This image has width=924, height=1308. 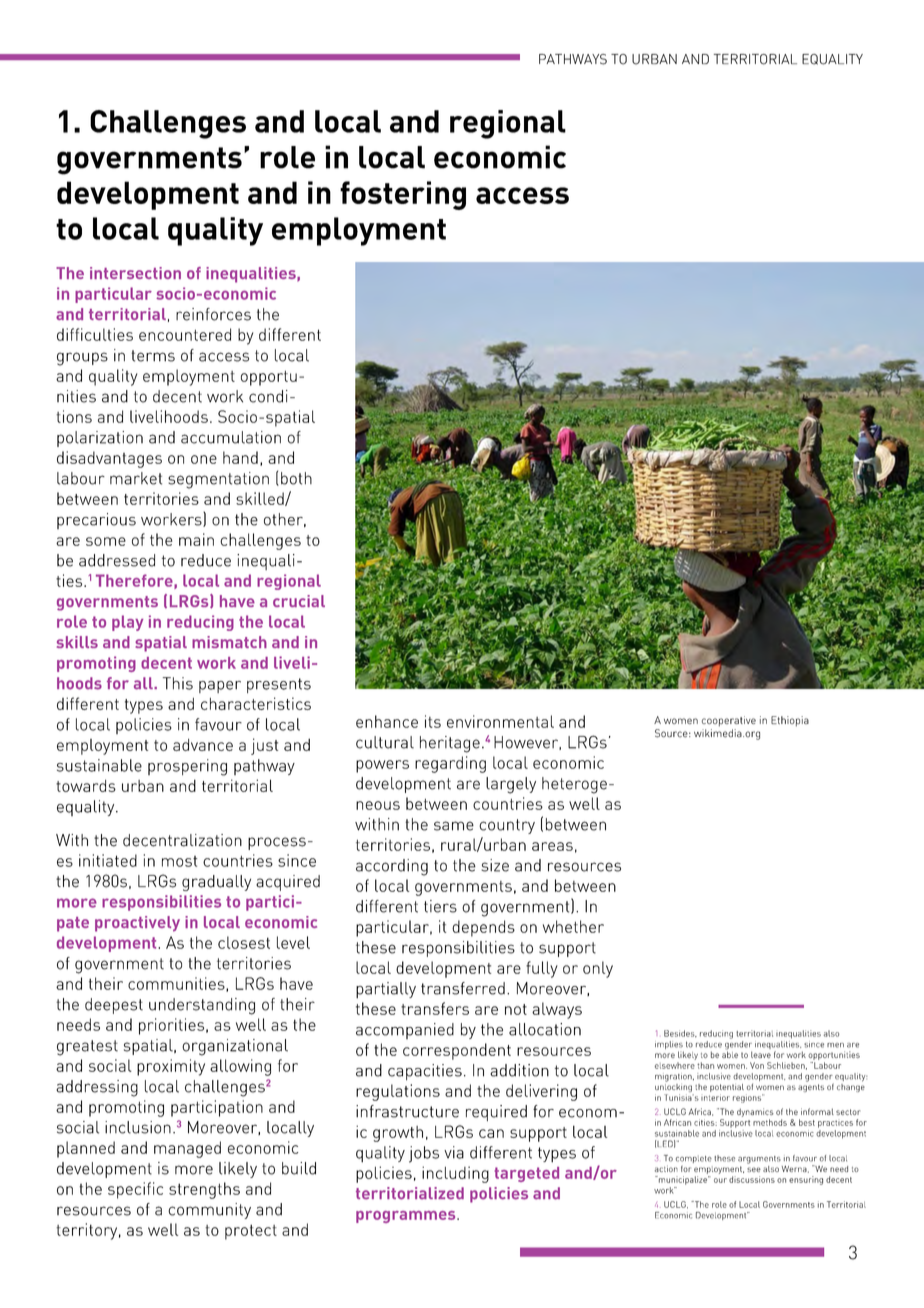 I want to click on reinforces, so click(x=213, y=314).
